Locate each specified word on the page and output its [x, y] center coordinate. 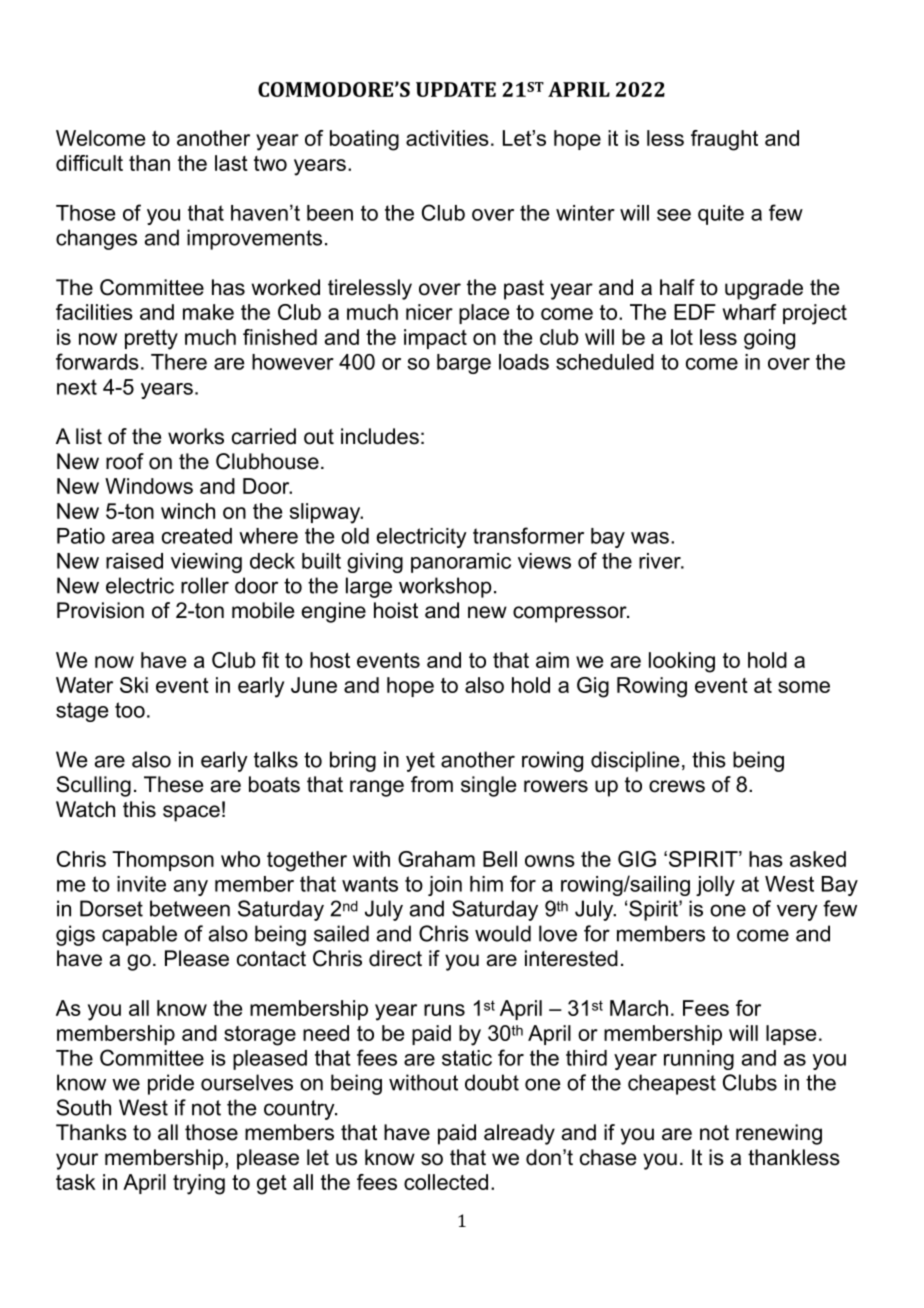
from [432, 784]
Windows [149, 486]
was [650, 538]
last [231, 163]
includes [380, 436]
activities [447, 138]
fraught [724, 140]
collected [446, 1182]
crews [677, 786]
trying [199, 1184]
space [191, 813]
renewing [779, 1134]
